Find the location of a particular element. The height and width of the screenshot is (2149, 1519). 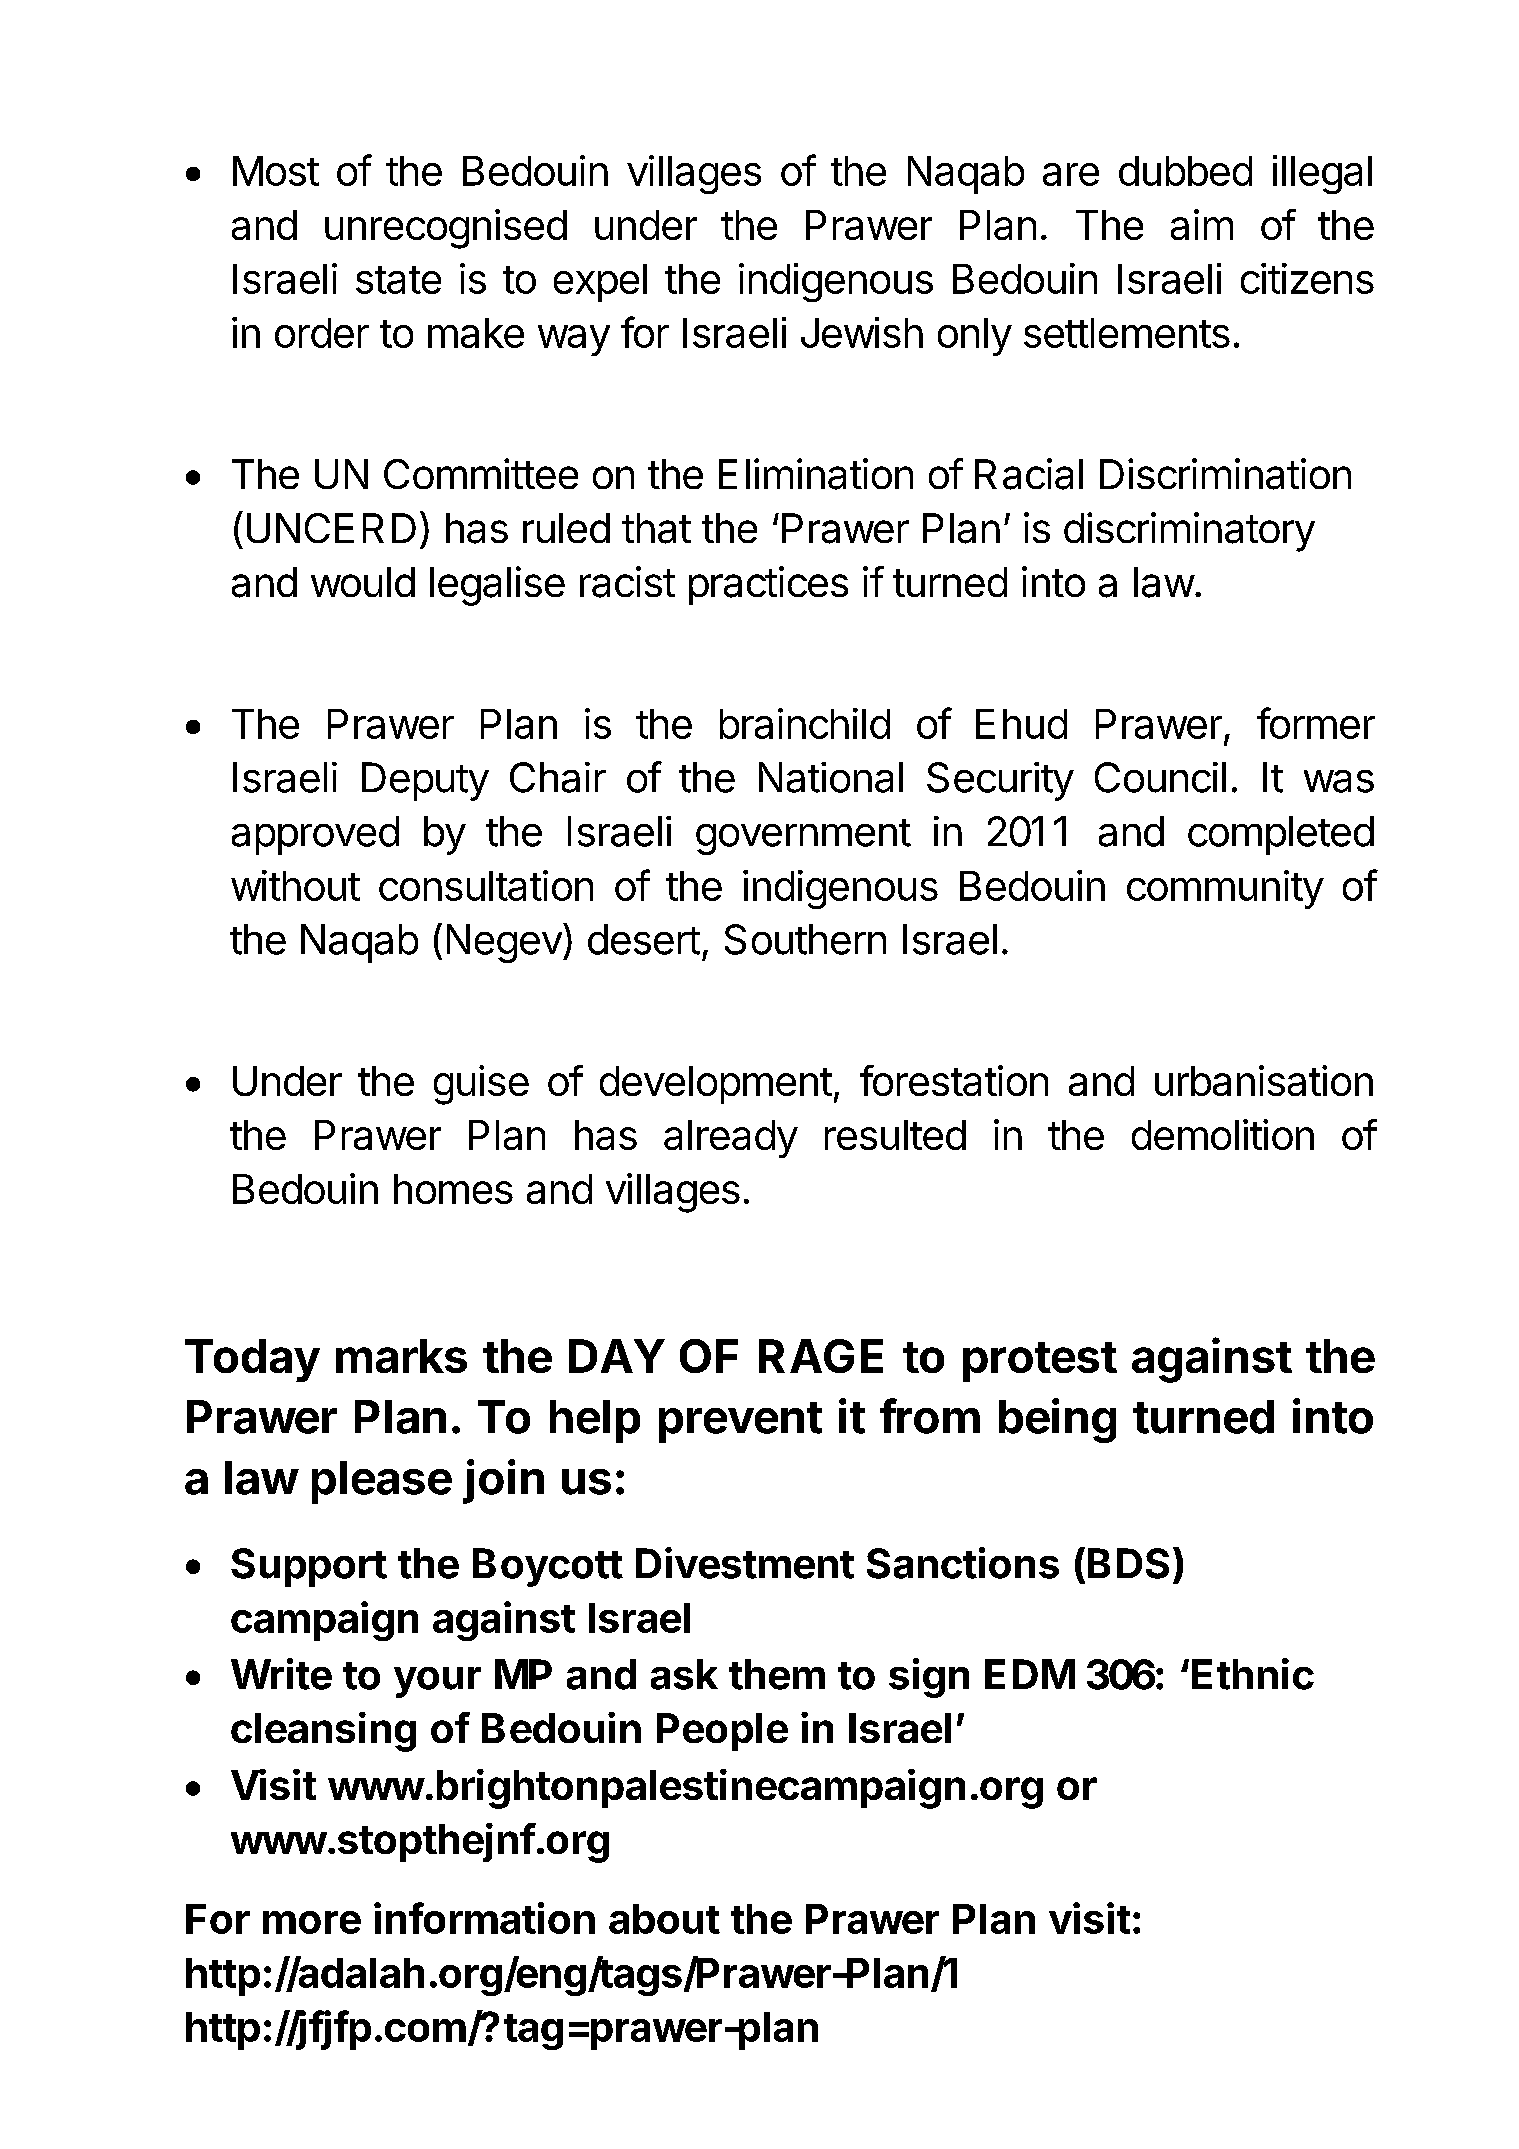

National is located at coordinates (831, 777).
